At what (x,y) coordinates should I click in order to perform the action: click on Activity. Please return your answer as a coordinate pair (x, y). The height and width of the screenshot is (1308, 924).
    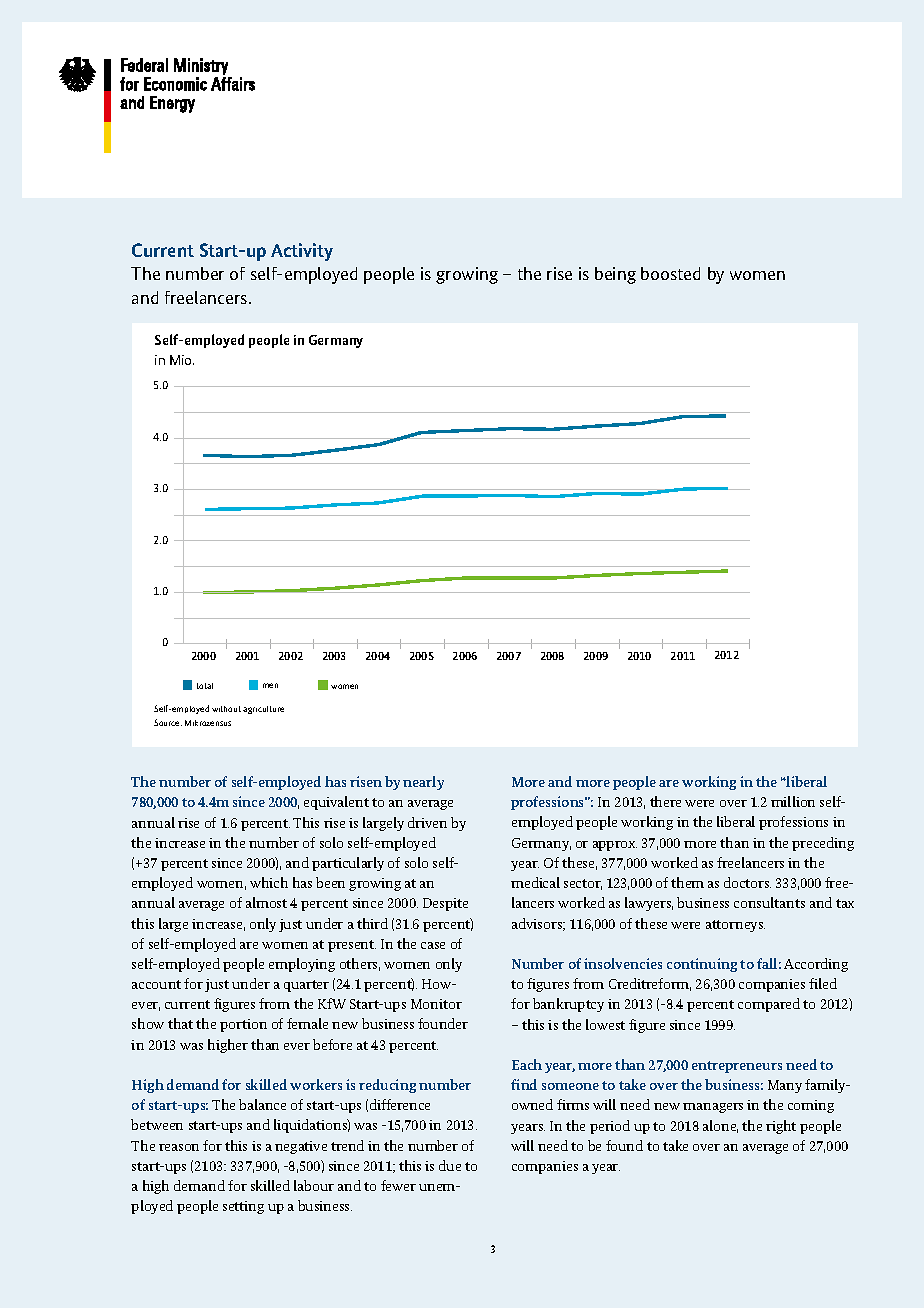
    Looking at the image, I should click on (302, 252).
